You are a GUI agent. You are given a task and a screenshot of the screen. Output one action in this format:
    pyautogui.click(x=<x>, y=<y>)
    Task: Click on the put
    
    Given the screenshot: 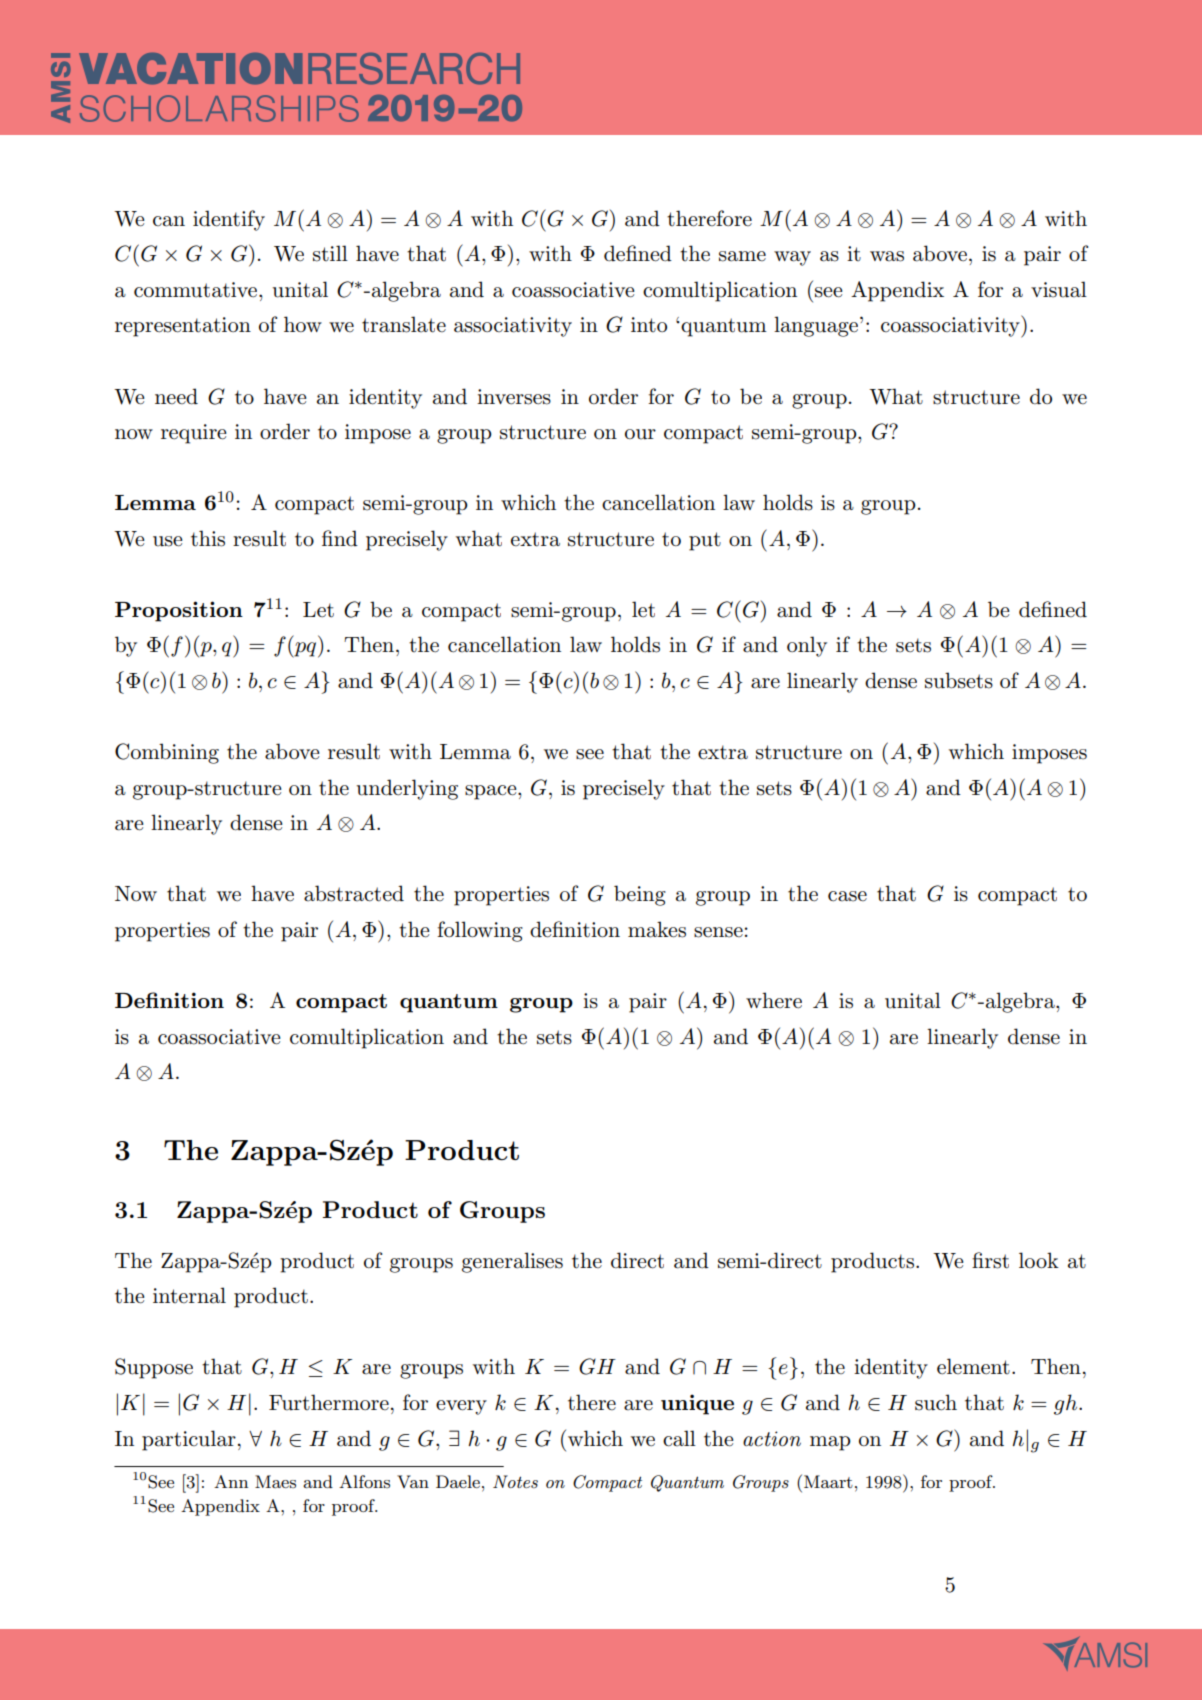 What is the action you would take?
    pyautogui.click(x=705, y=541)
